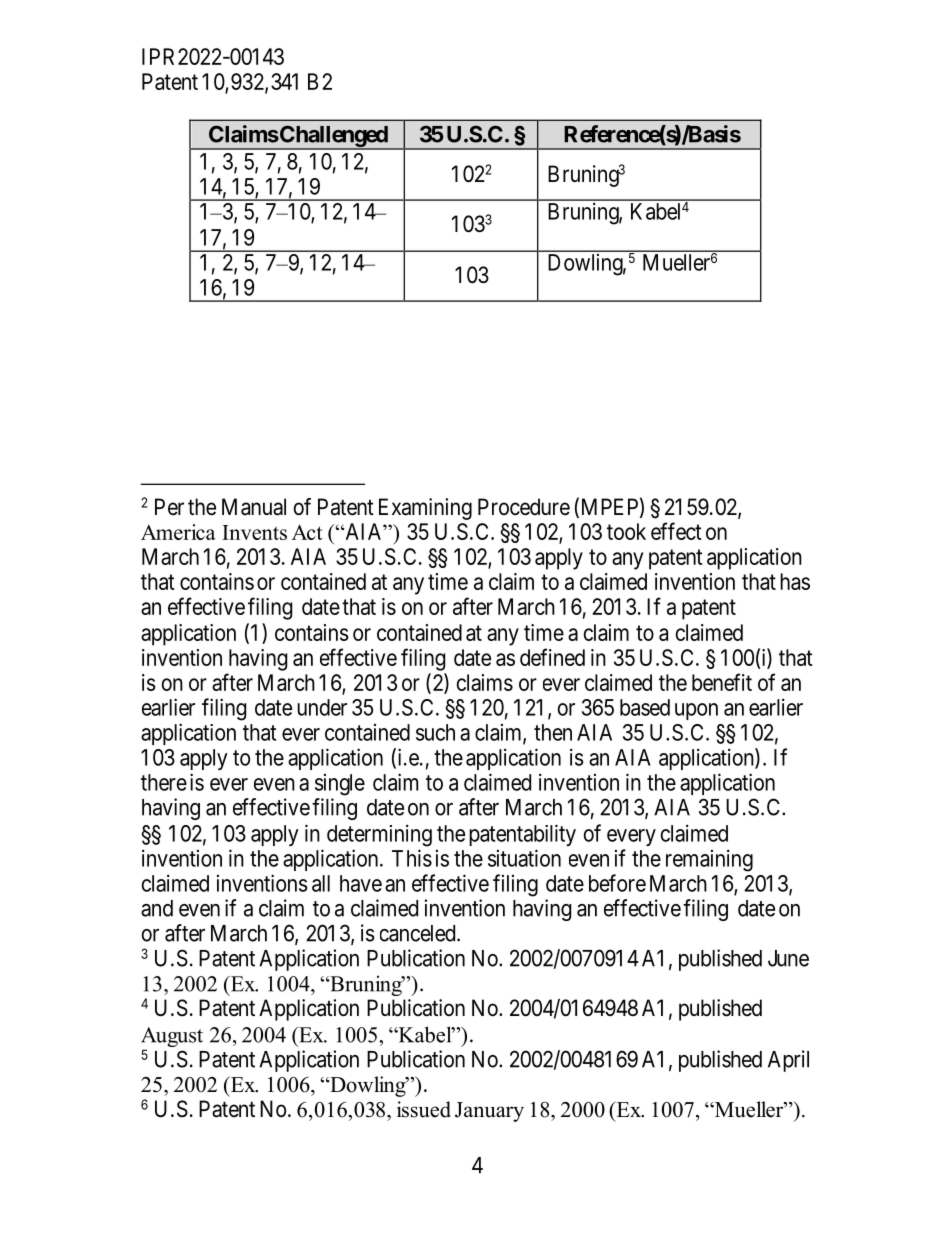  Describe the element at coordinates (172, 1038) in the screenshot. I see `August` at that location.
